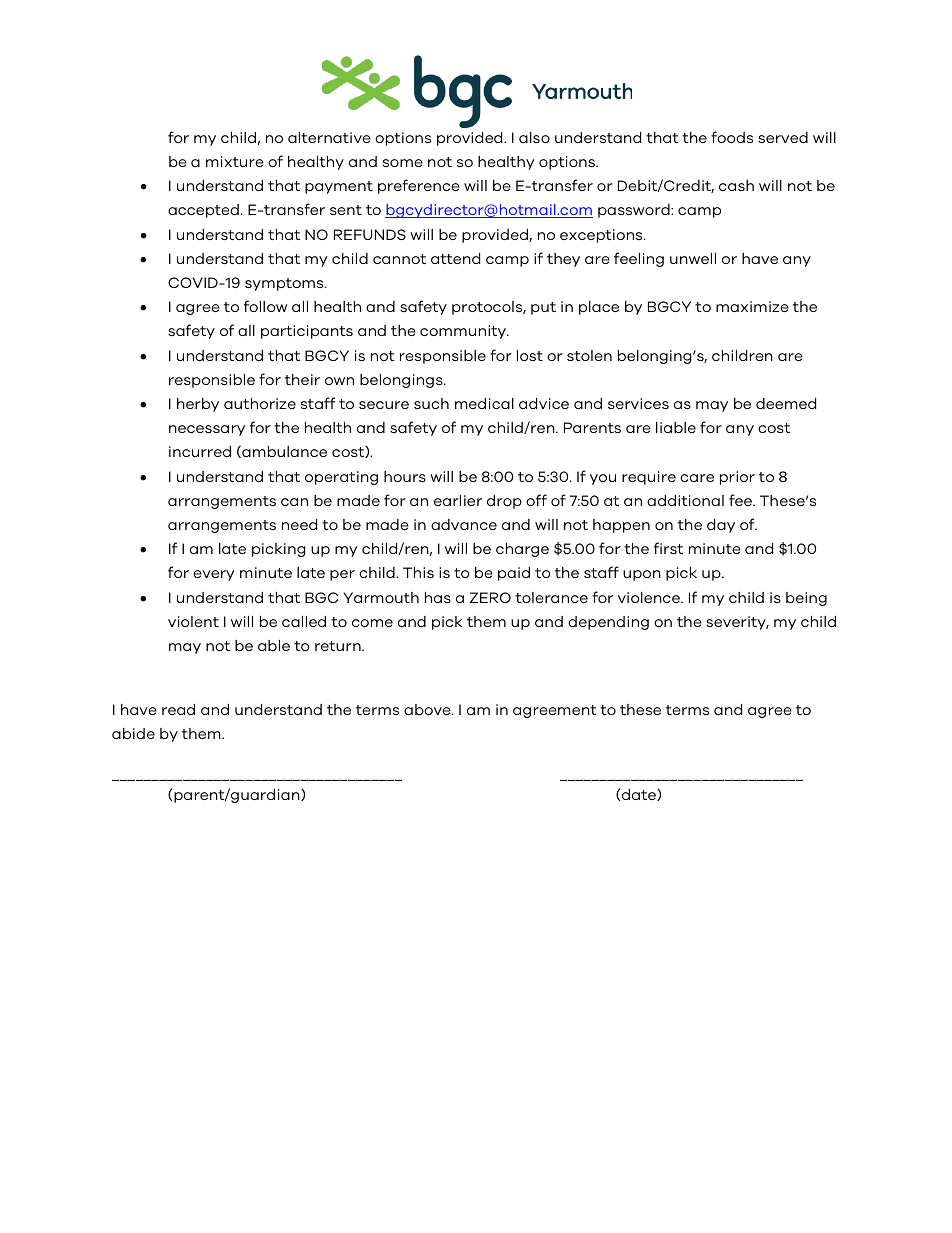 The width and height of the screenshot is (952, 1233). What do you see at coordinates (235, 161) in the screenshot?
I see `mixture` at bounding box center [235, 161].
